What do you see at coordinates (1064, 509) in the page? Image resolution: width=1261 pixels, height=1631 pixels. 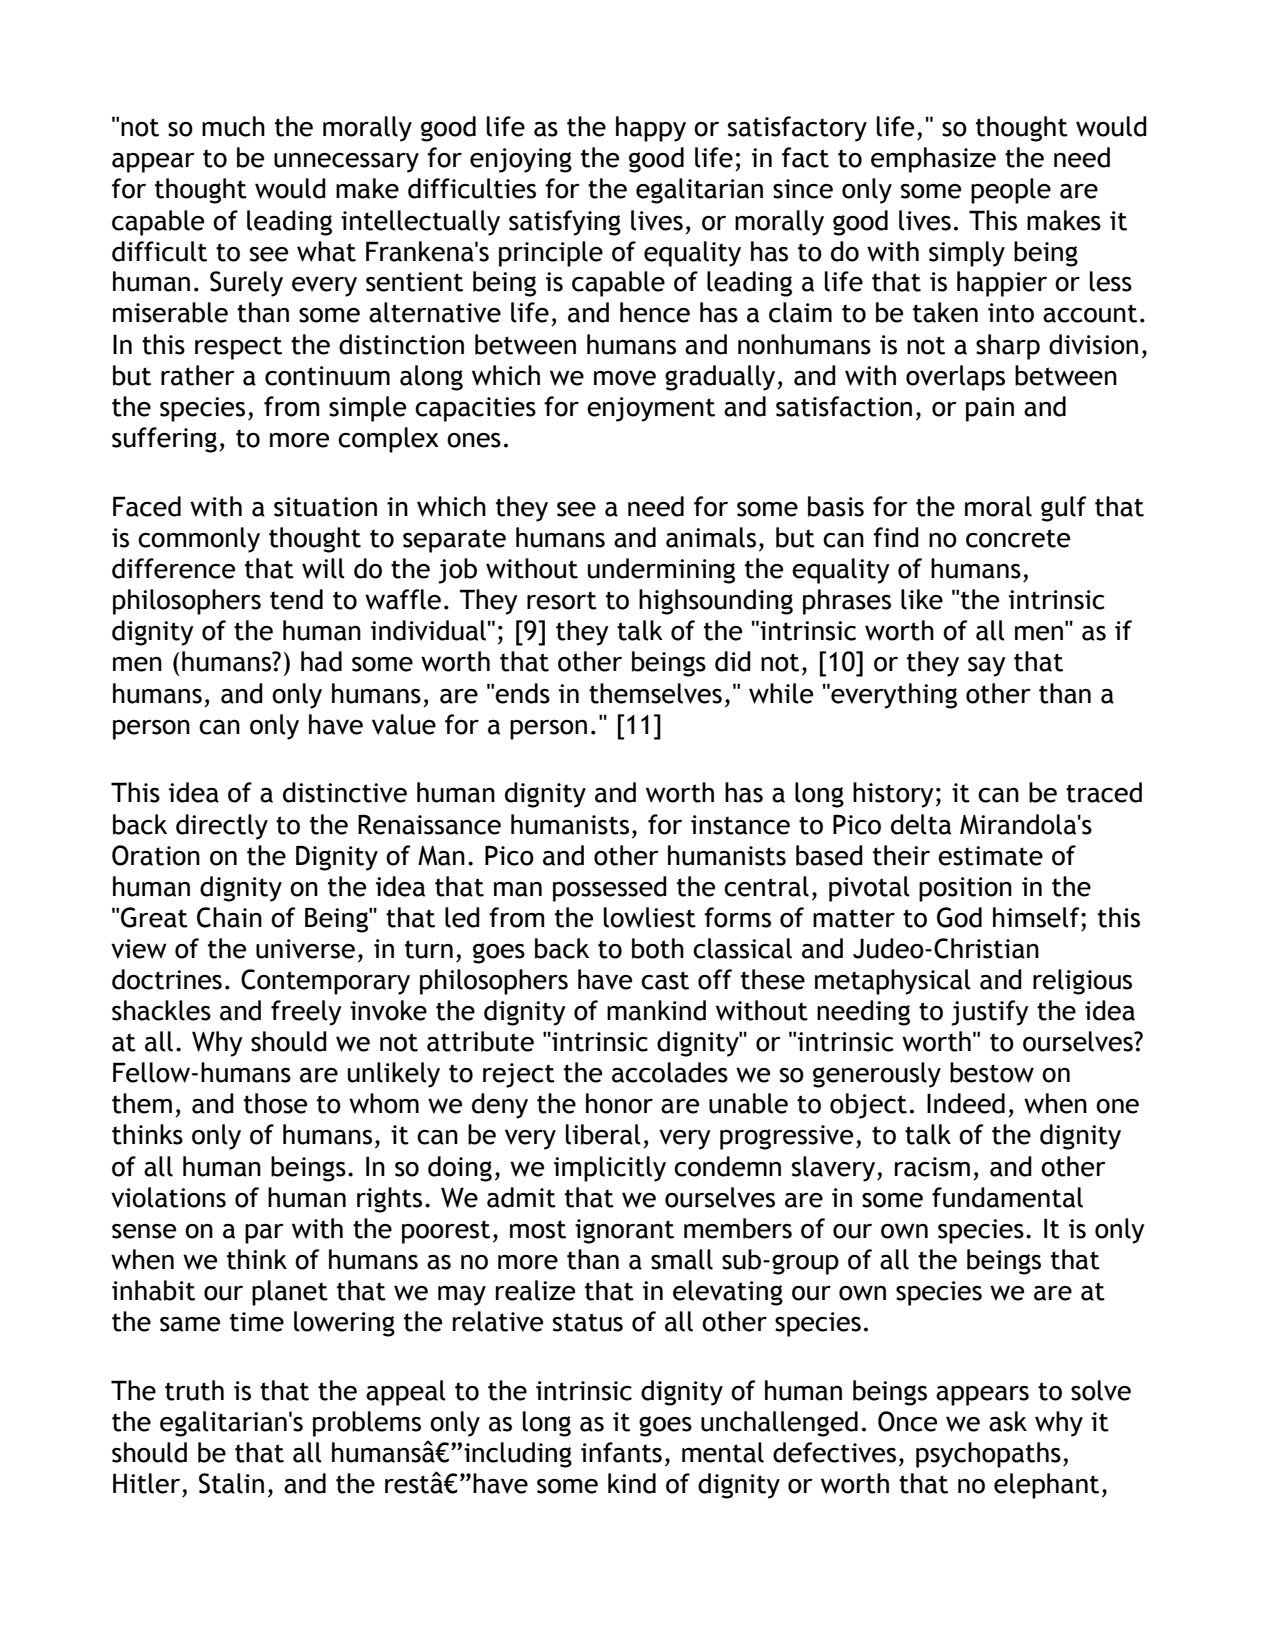 I see `gulf` at bounding box center [1064, 509].
